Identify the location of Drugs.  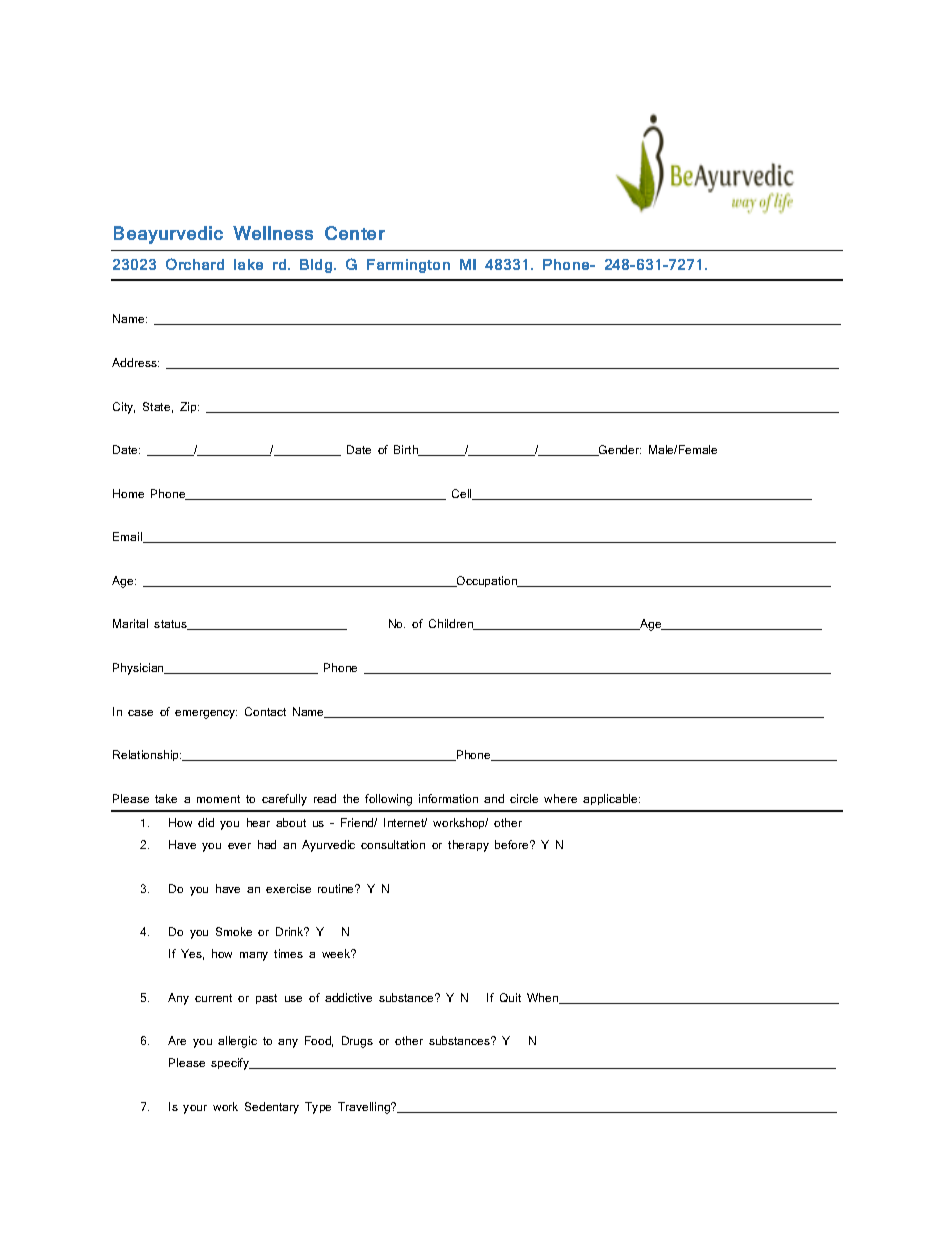
(357, 1042).
